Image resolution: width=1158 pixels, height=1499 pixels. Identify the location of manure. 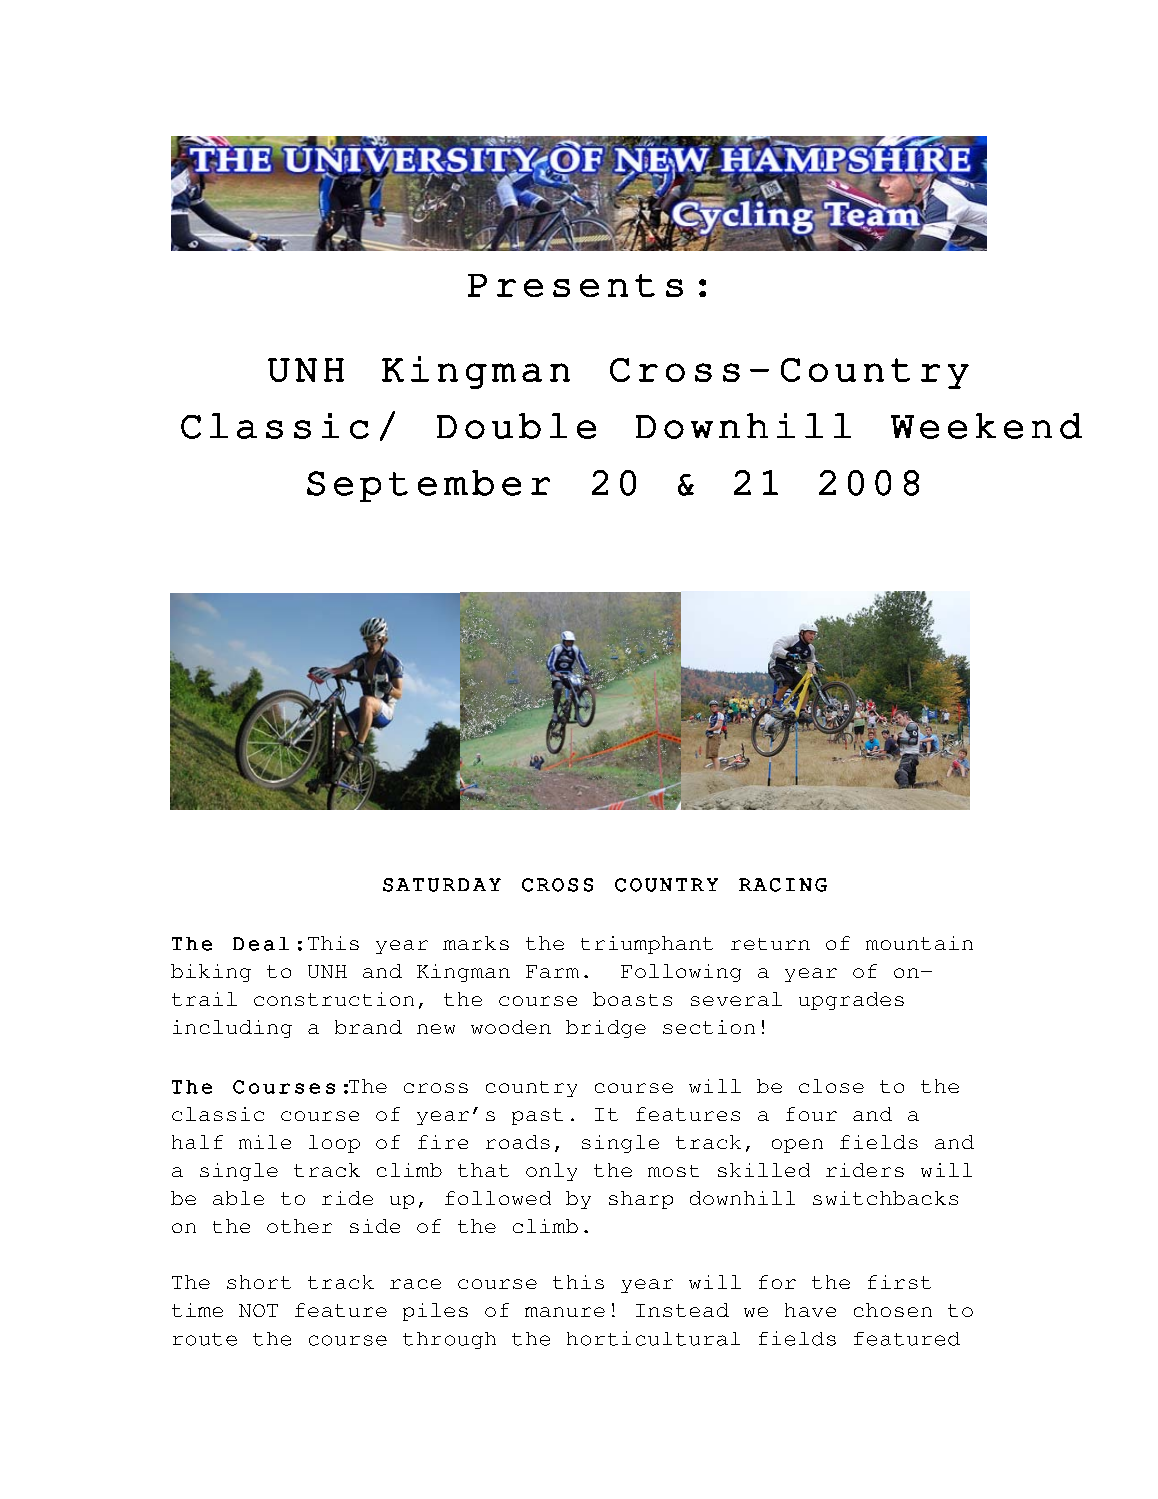
(565, 1312).
